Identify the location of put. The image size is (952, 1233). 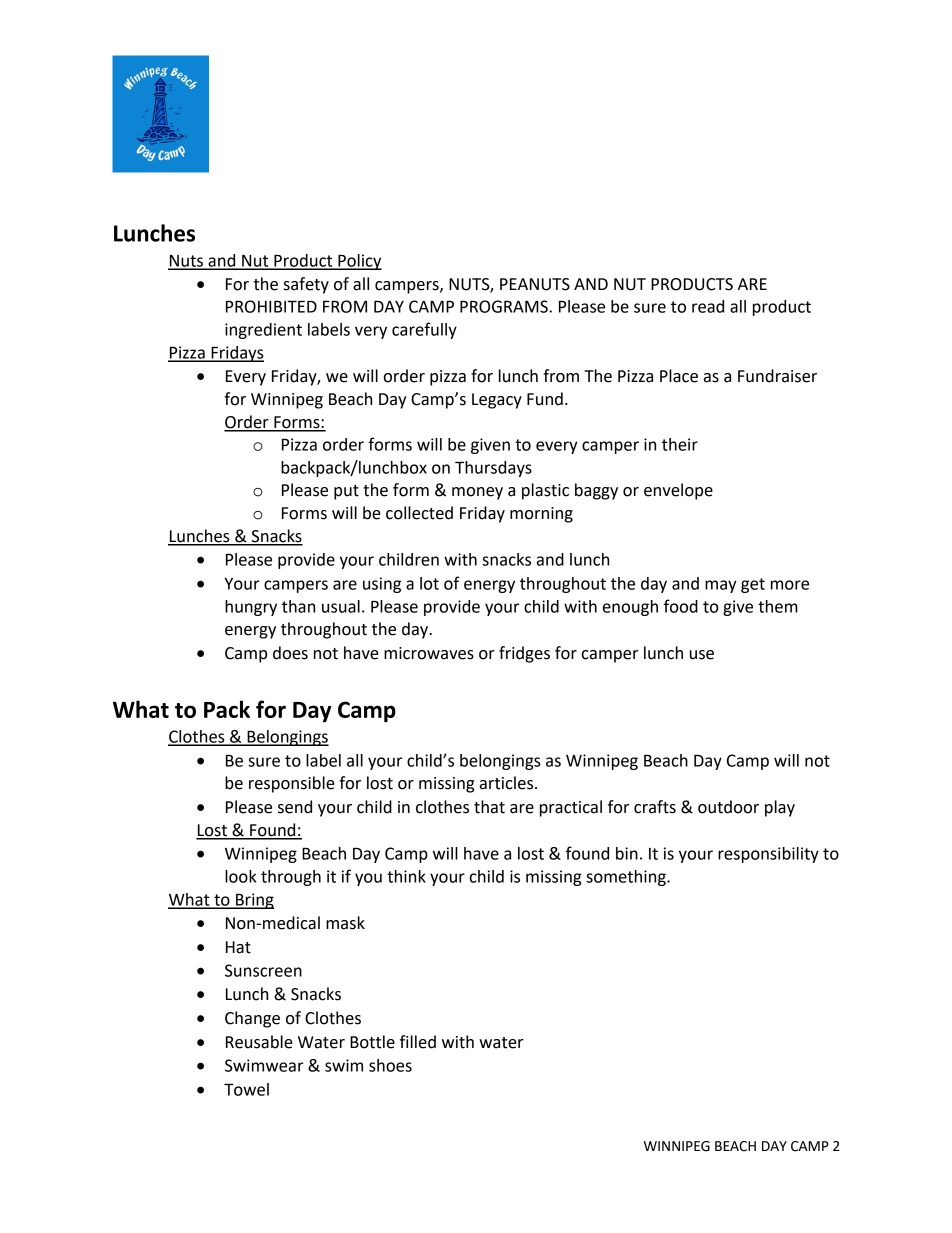
(346, 492).
